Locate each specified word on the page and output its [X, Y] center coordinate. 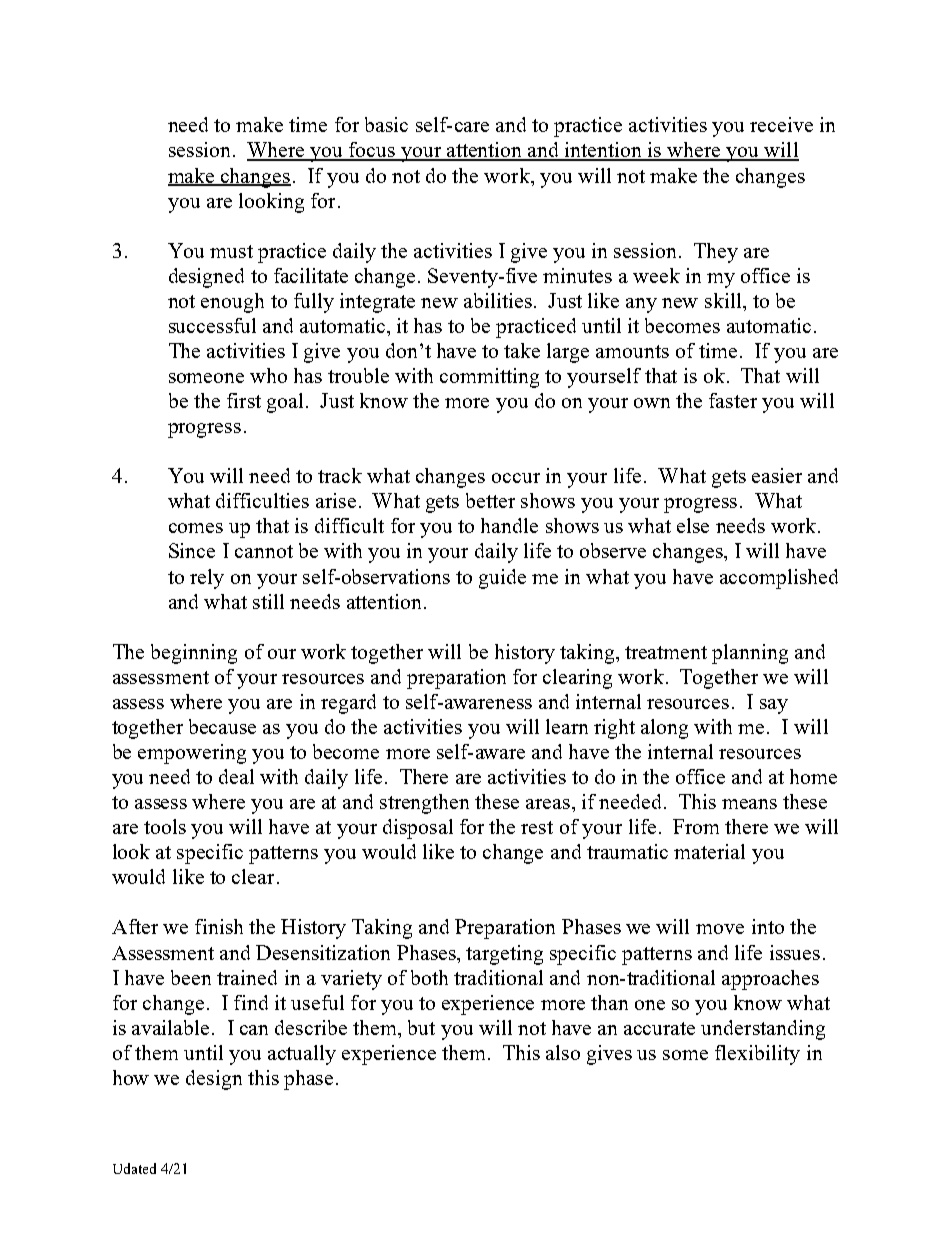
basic [386, 124]
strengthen [424, 804]
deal [236, 776]
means [749, 804]
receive [781, 124]
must [231, 251]
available [170, 1027]
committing [489, 378]
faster [733, 400]
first [244, 400]
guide [502, 579]
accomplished [779, 579]
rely [207, 579]
